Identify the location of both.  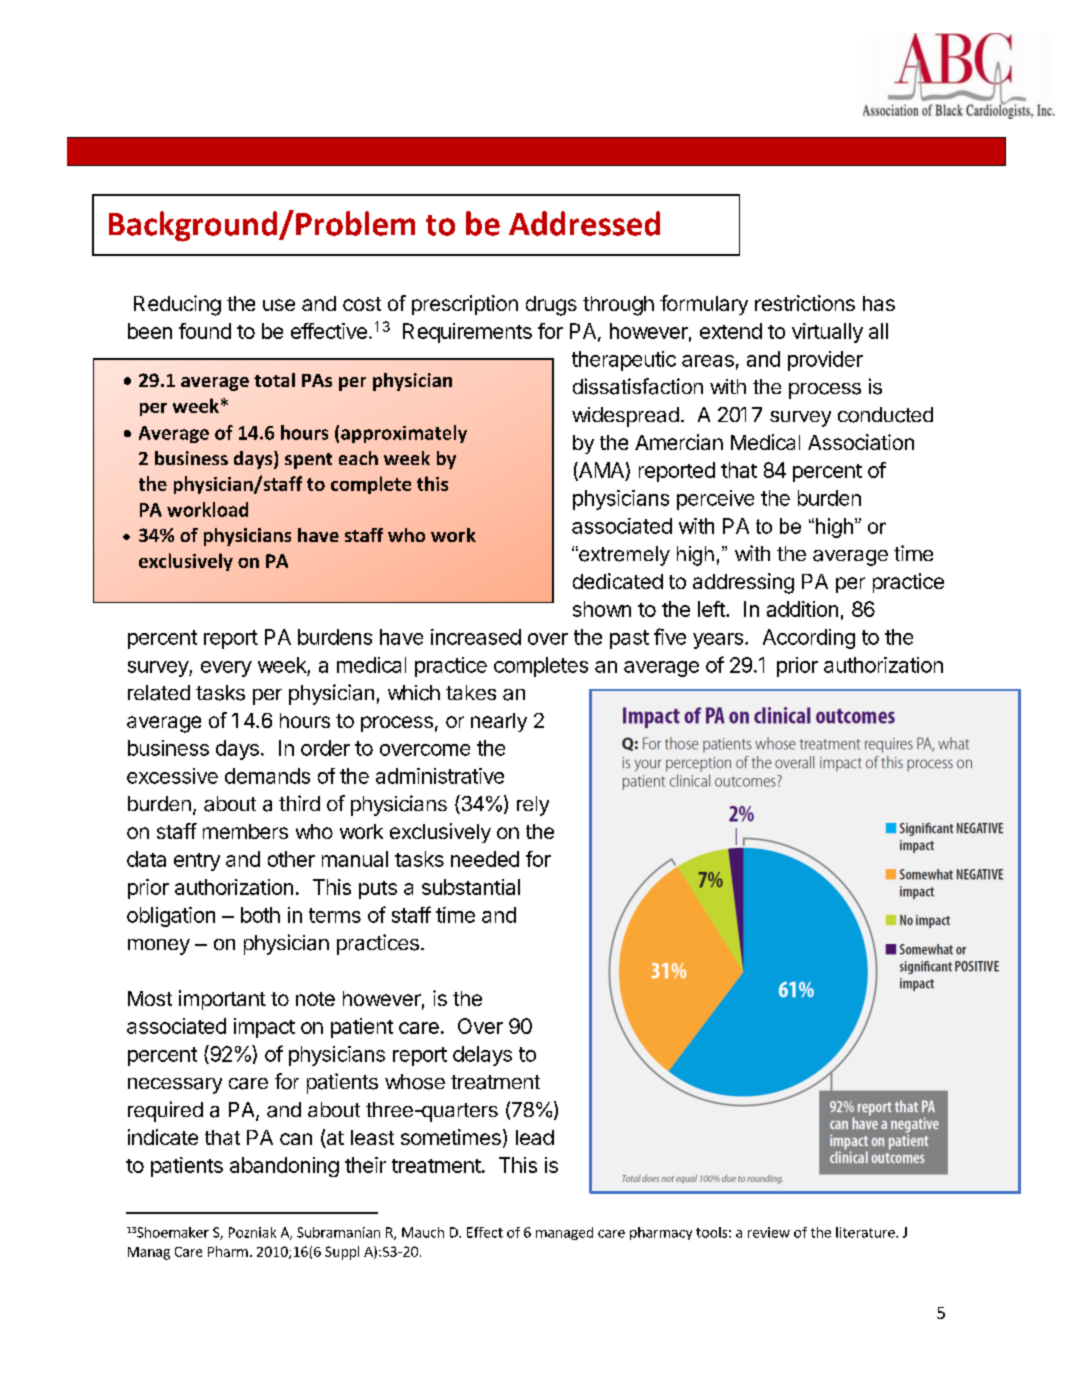
(260, 915).
